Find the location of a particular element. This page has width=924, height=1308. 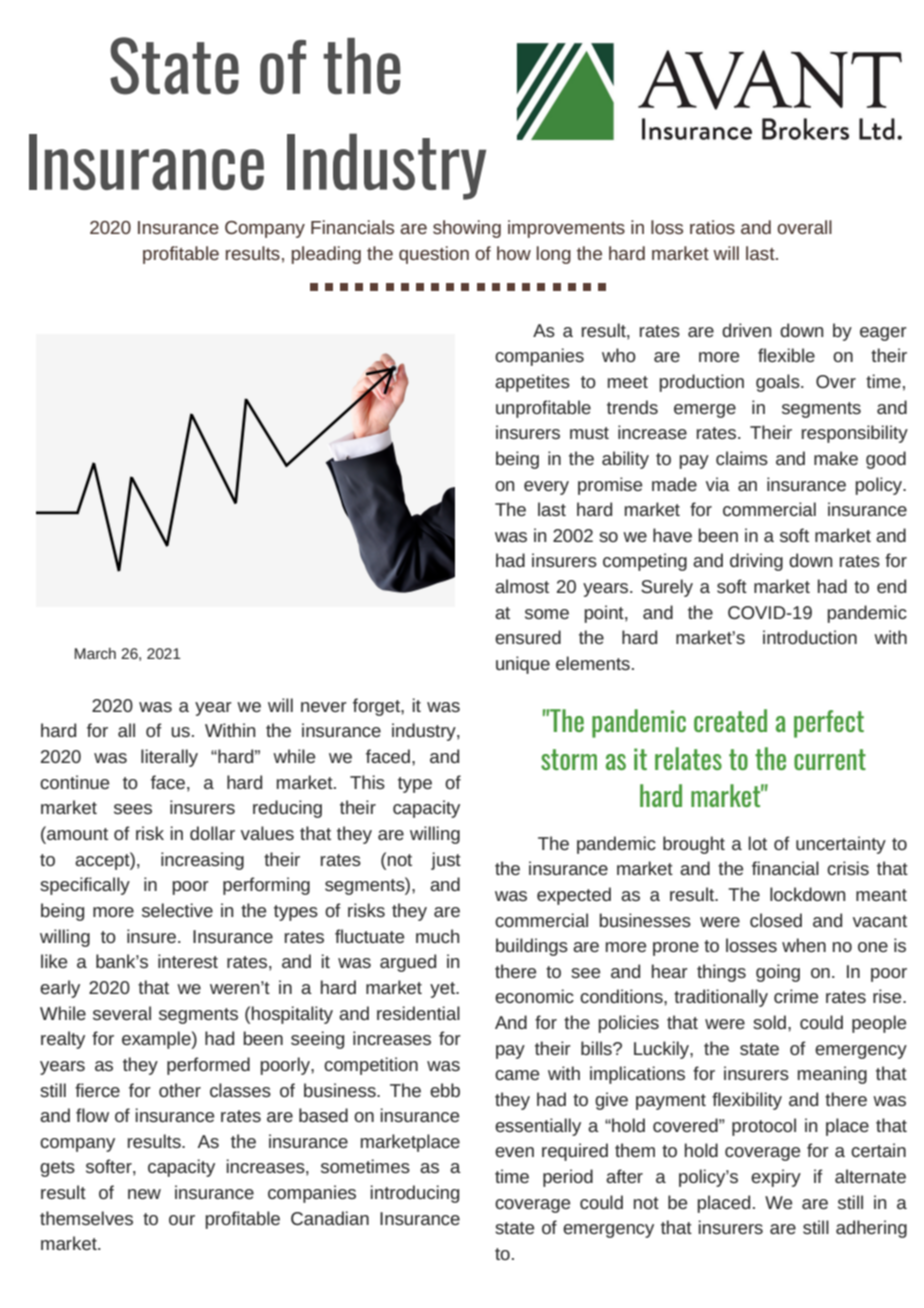

literally is located at coordinates (169, 758).
